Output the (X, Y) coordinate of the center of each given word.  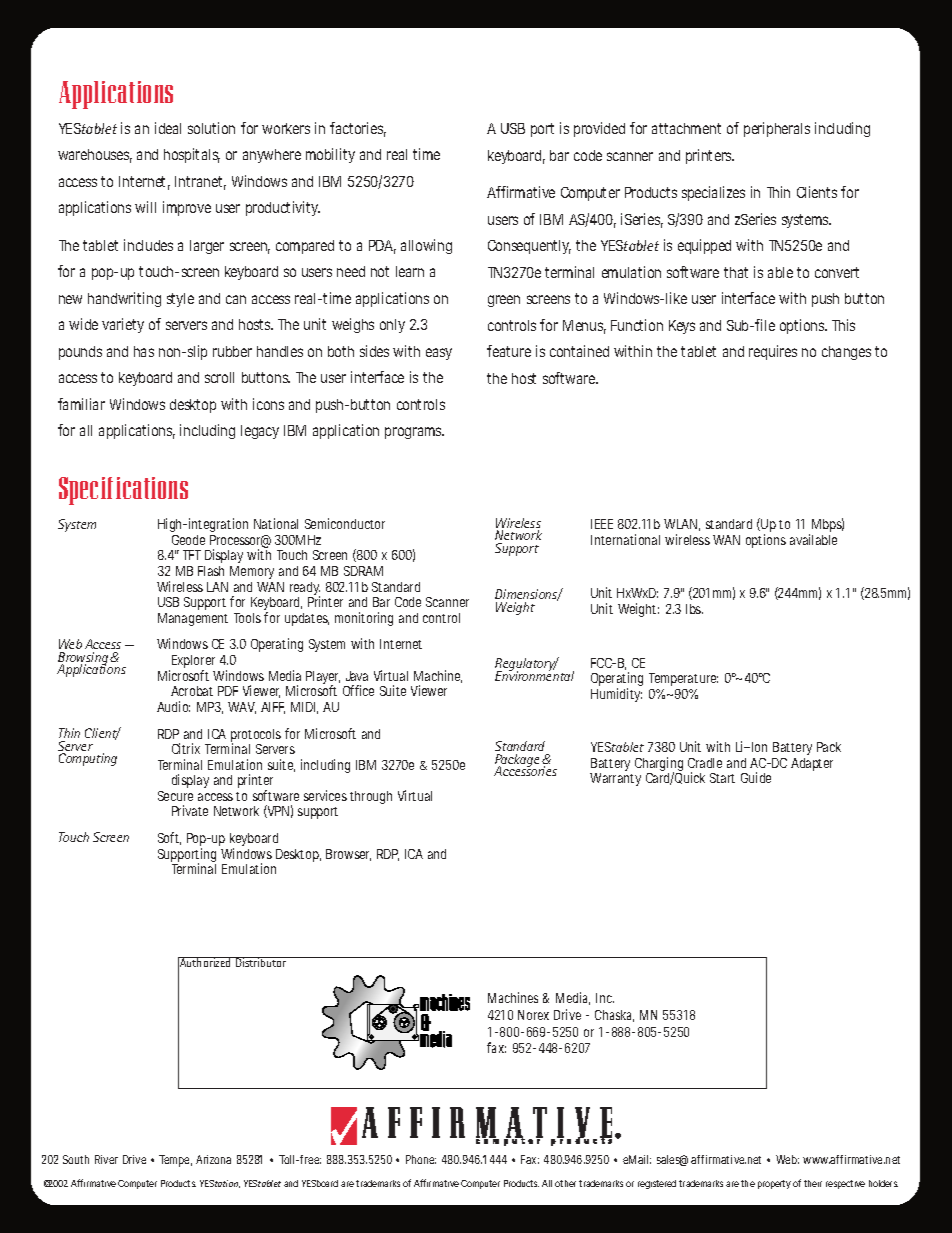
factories (358, 129)
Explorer (193, 663)
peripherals (777, 129)
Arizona (213, 1159)
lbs (694, 609)
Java (357, 676)
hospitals (192, 155)
